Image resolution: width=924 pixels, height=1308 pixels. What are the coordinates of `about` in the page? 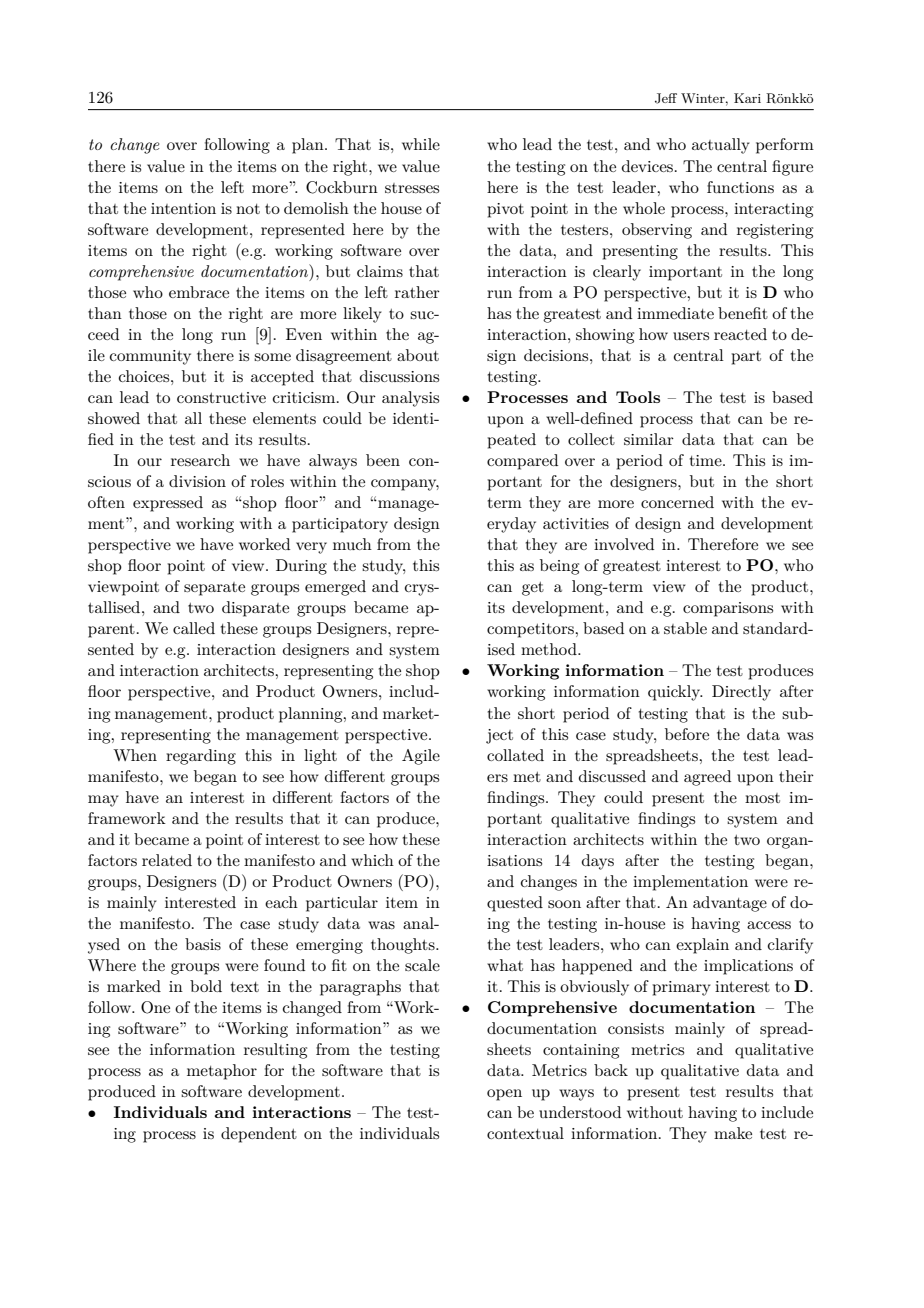 It's located at (418, 355).
